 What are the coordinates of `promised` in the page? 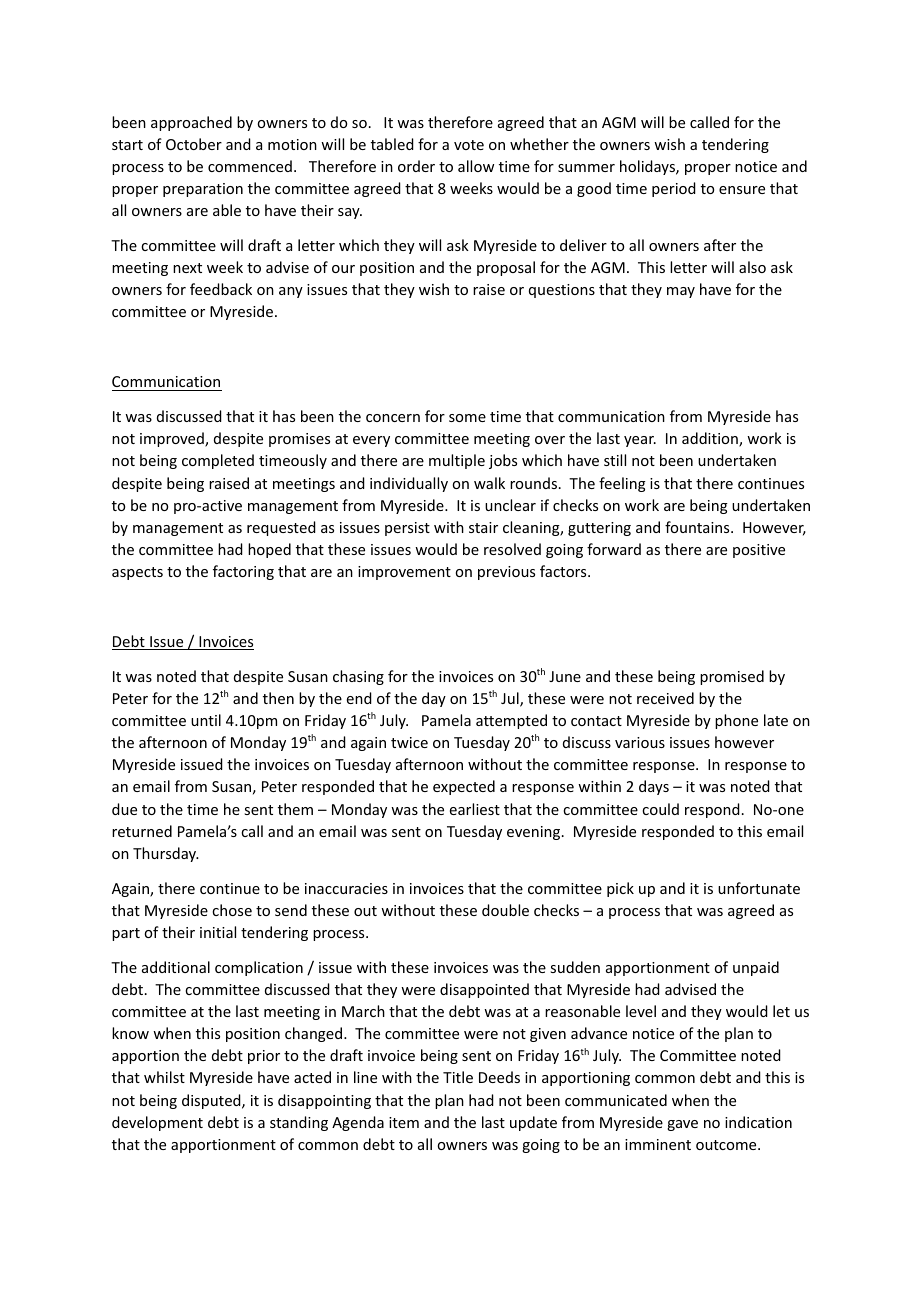 It's located at (732, 677).
